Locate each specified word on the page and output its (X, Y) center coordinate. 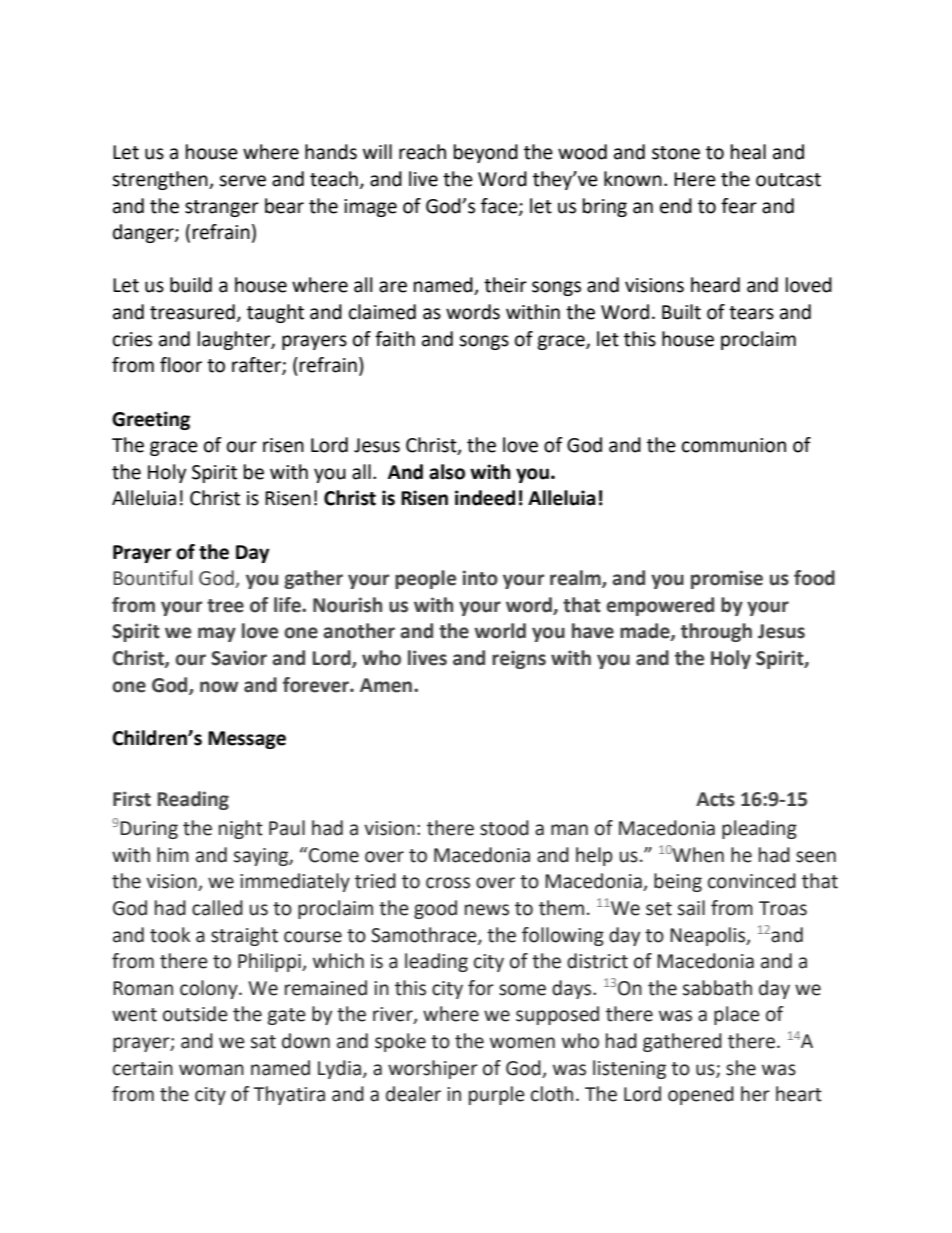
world (500, 631)
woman (211, 1070)
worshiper (433, 1069)
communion (734, 445)
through (716, 632)
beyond (486, 153)
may (217, 634)
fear (739, 206)
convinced (752, 881)
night (241, 829)
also (447, 472)
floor (181, 365)
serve (242, 181)
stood (504, 828)
